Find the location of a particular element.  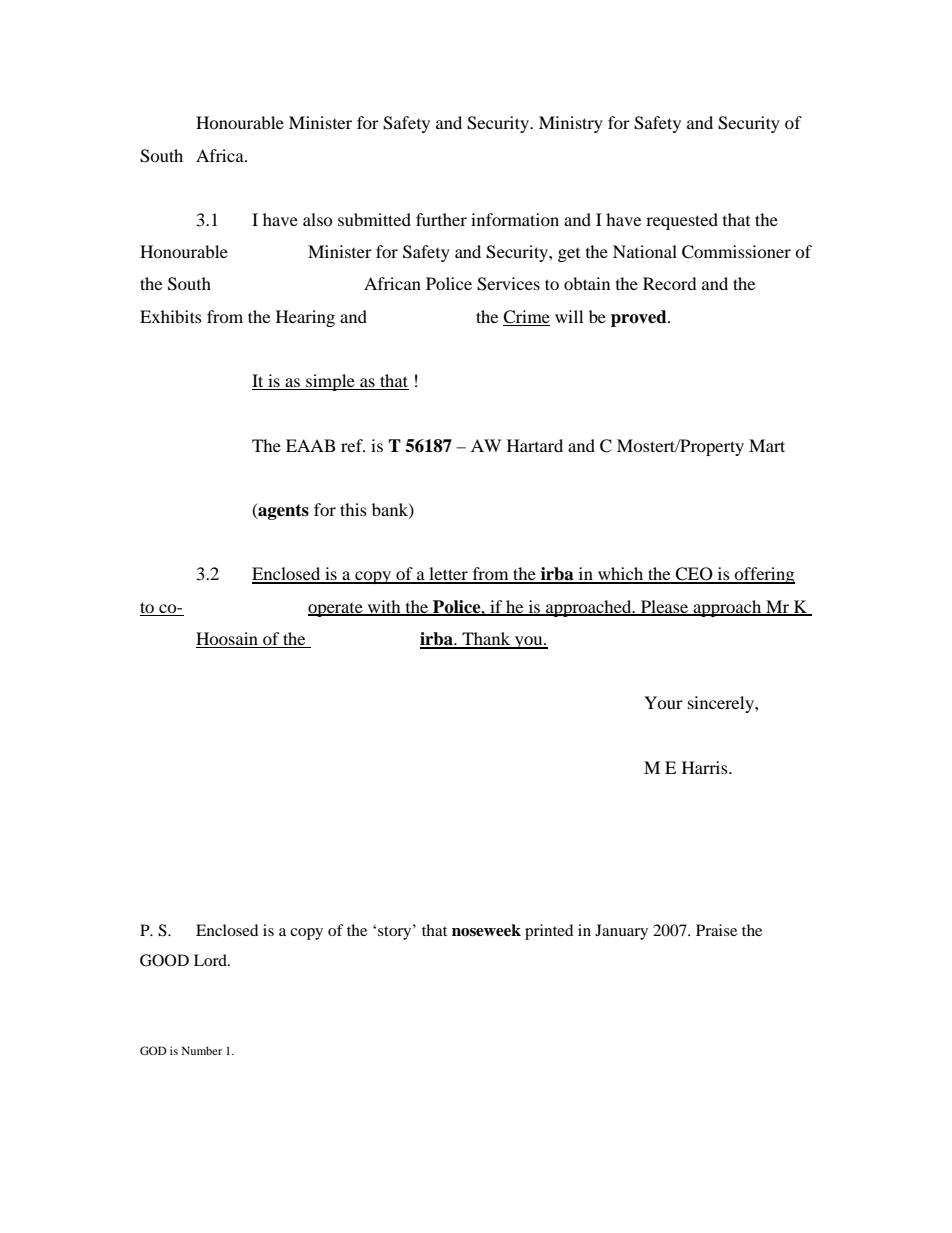

Harris is located at coordinates (706, 767).
